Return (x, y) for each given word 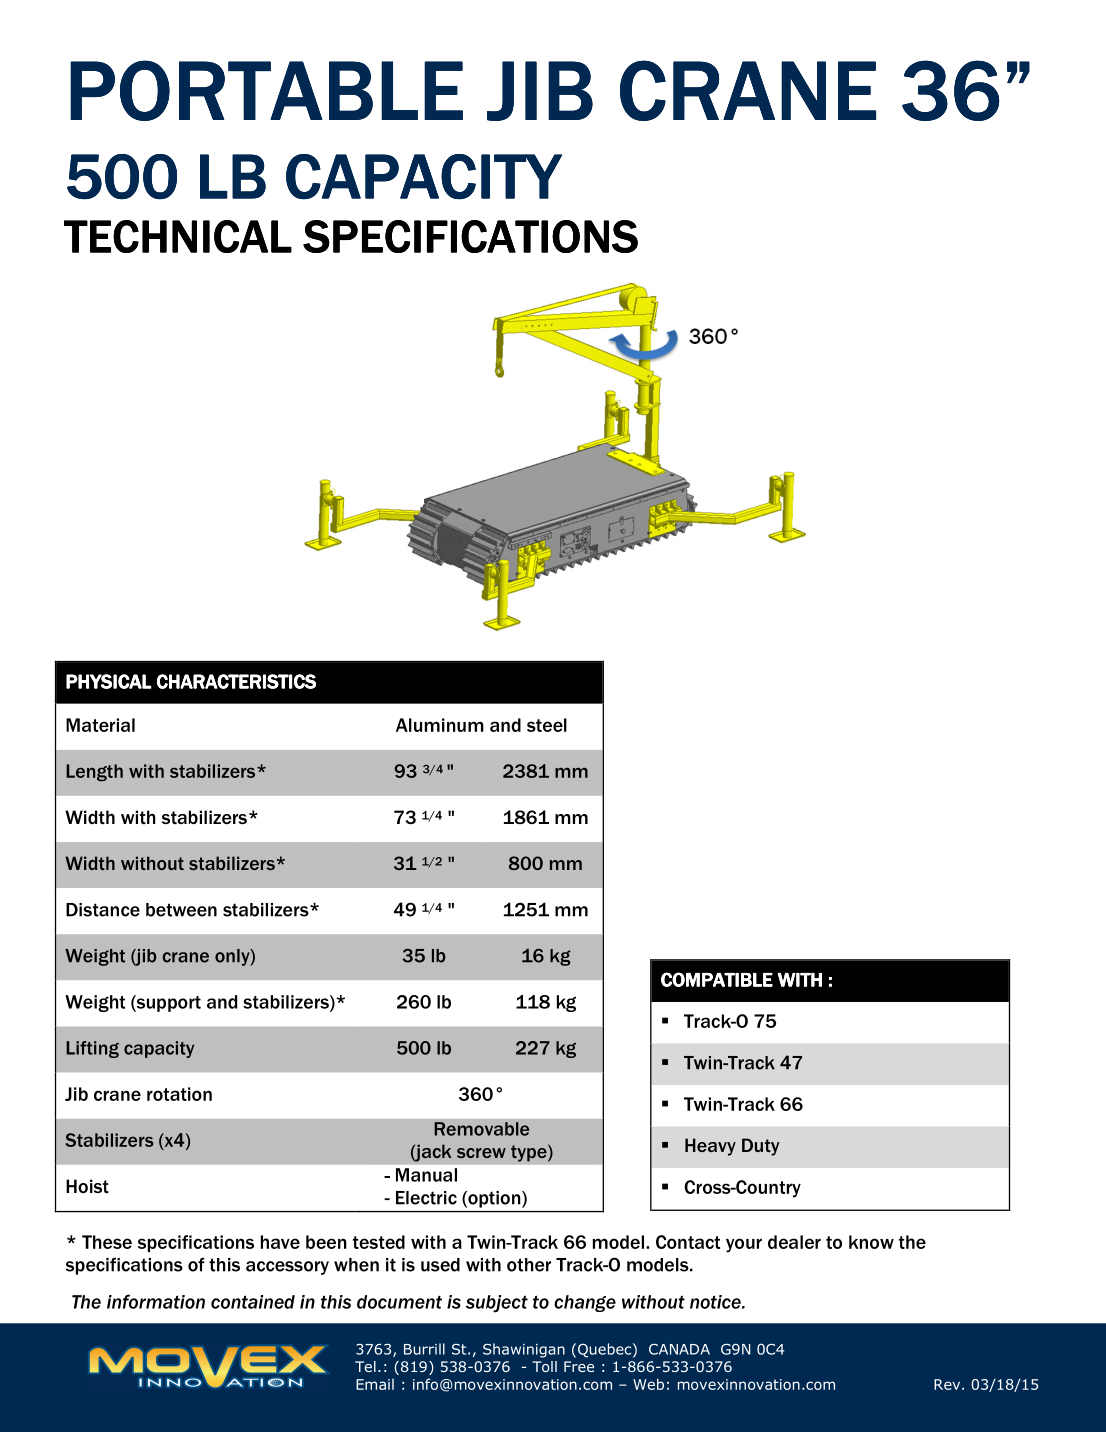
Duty (760, 1147)
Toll (544, 1366)
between (181, 910)
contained (253, 1302)
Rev (948, 1384)
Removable (481, 1129)
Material (100, 725)
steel (547, 725)
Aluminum (440, 725)
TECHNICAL (178, 236)
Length (94, 773)
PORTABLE (266, 90)
